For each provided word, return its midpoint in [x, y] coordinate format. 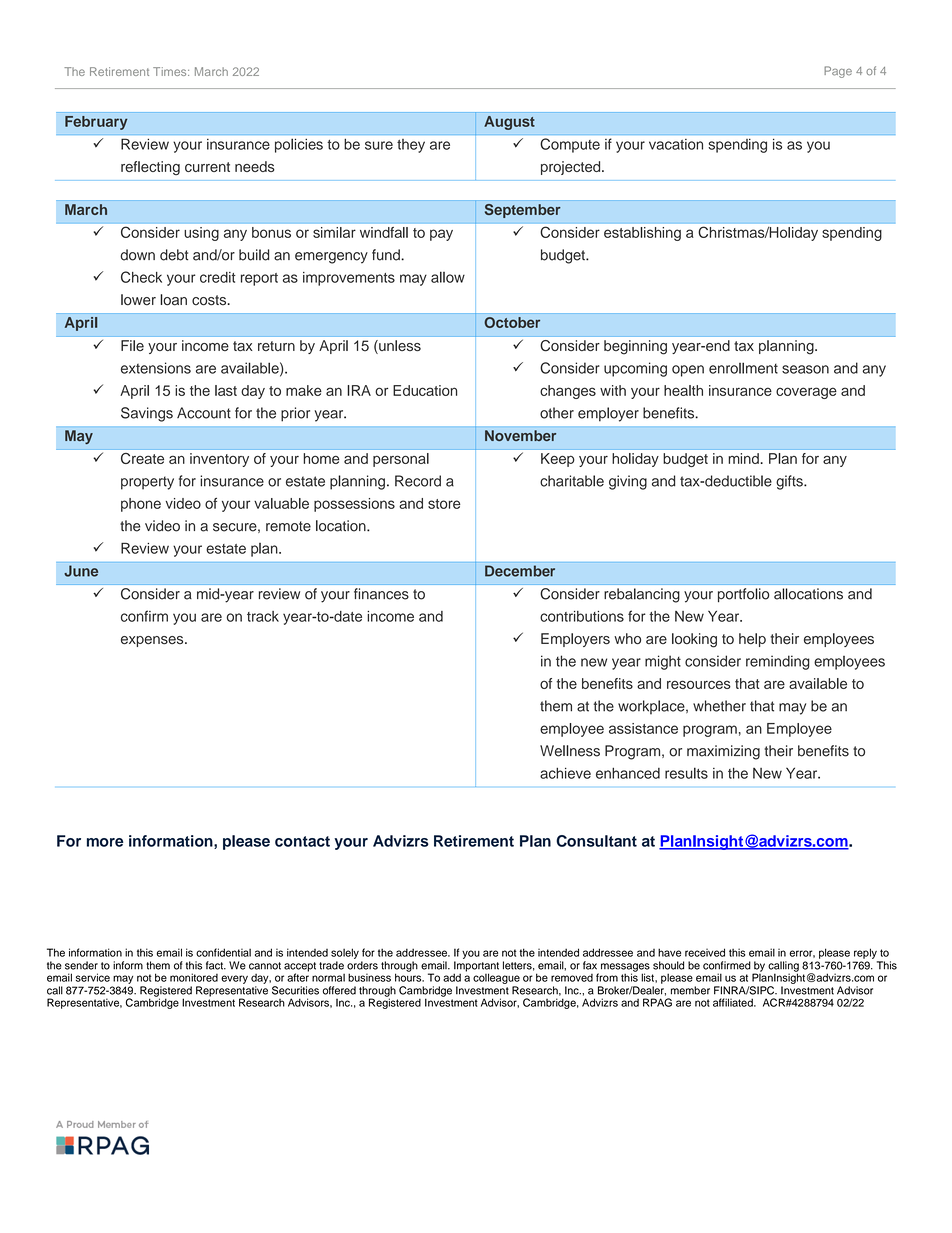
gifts [790, 482]
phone [141, 505]
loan [173, 300]
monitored [194, 977]
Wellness [570, 751]
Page [838, 72]
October [512, 322]
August [509, 123]
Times [171, 71]
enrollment [743, 368]
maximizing [723, 752]
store [444, 504]
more [105, 842]
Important [476, 967]
